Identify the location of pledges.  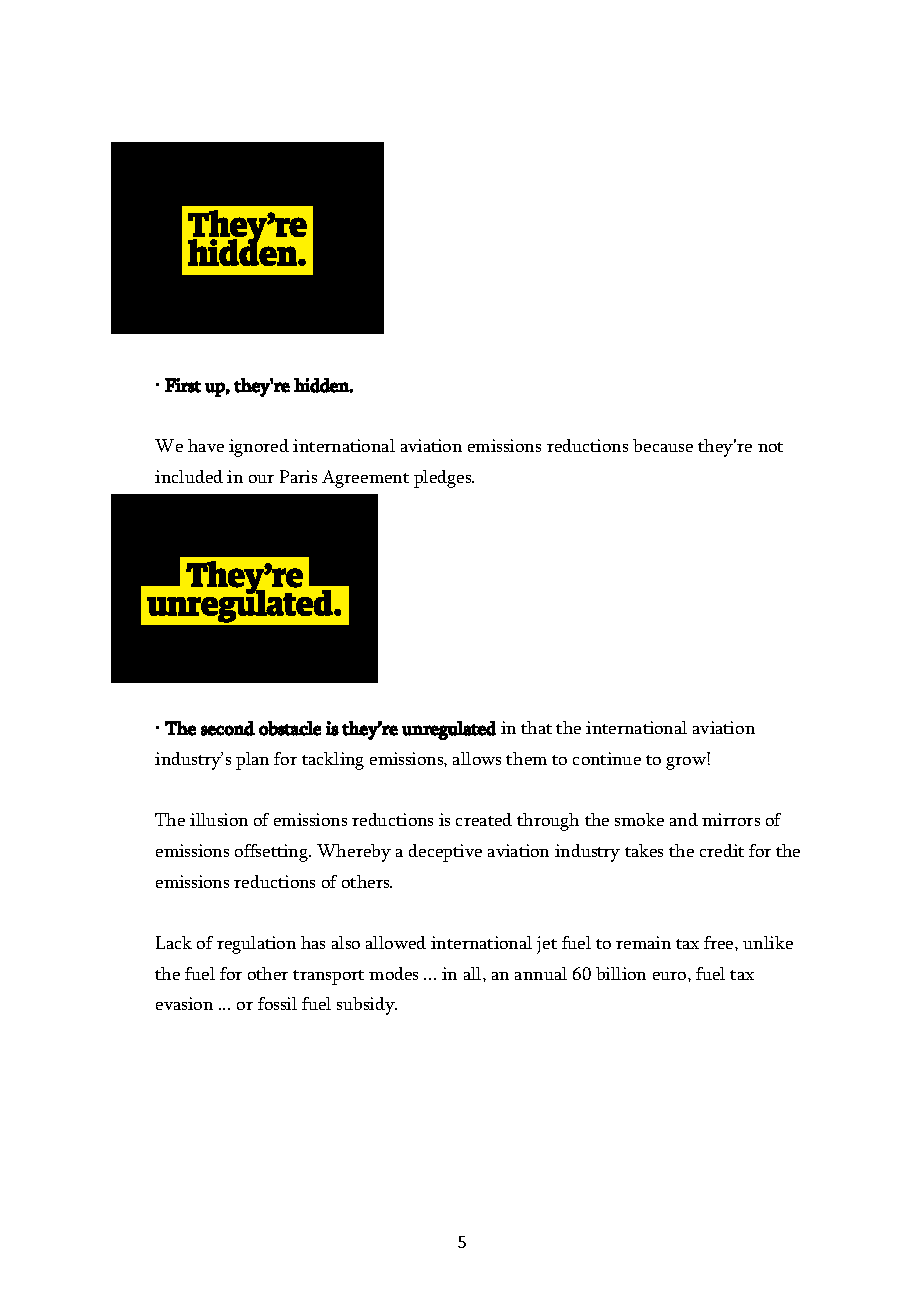
(444, 479).
